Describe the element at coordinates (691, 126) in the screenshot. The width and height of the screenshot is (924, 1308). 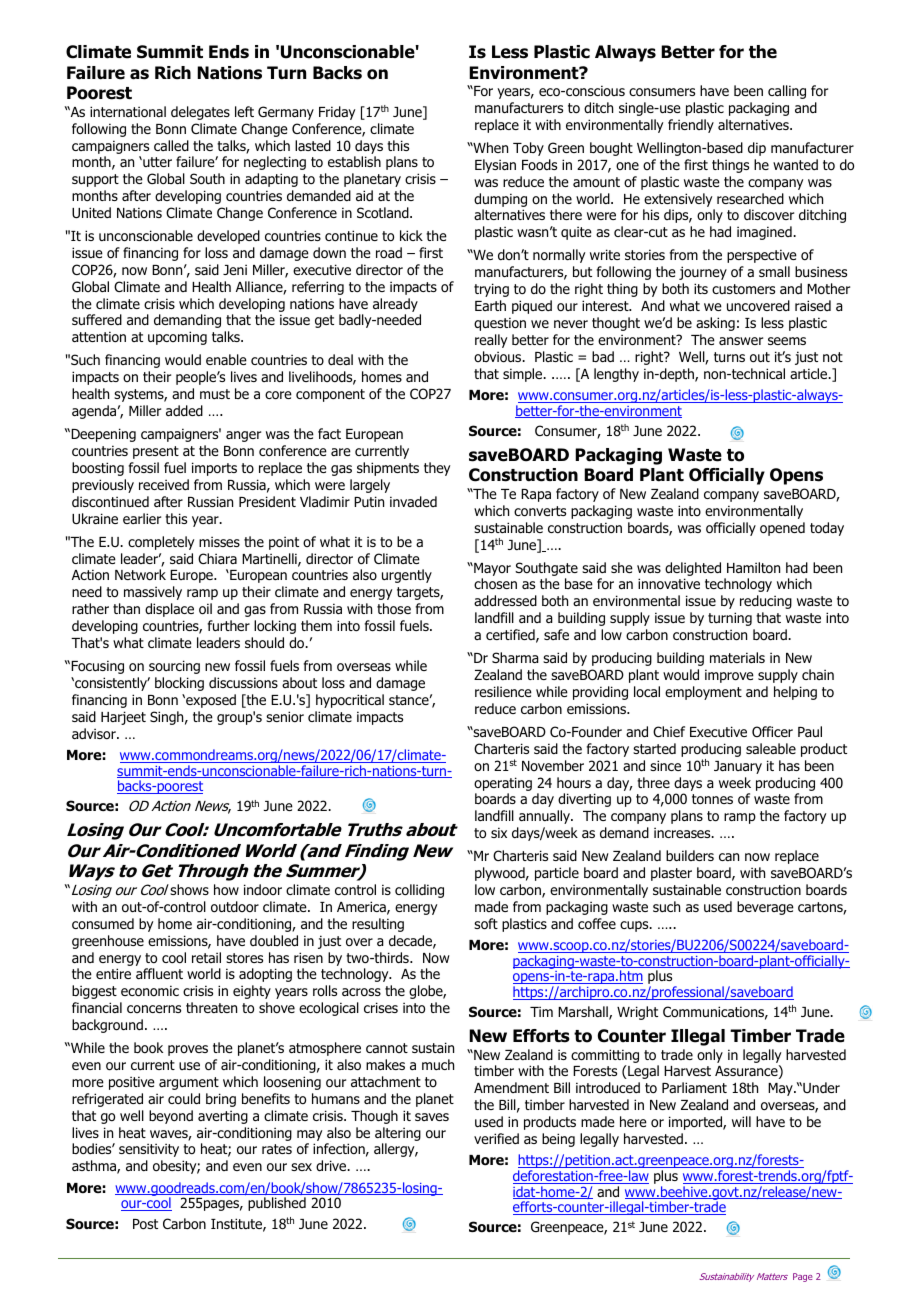
I see `friendly` at that location.
